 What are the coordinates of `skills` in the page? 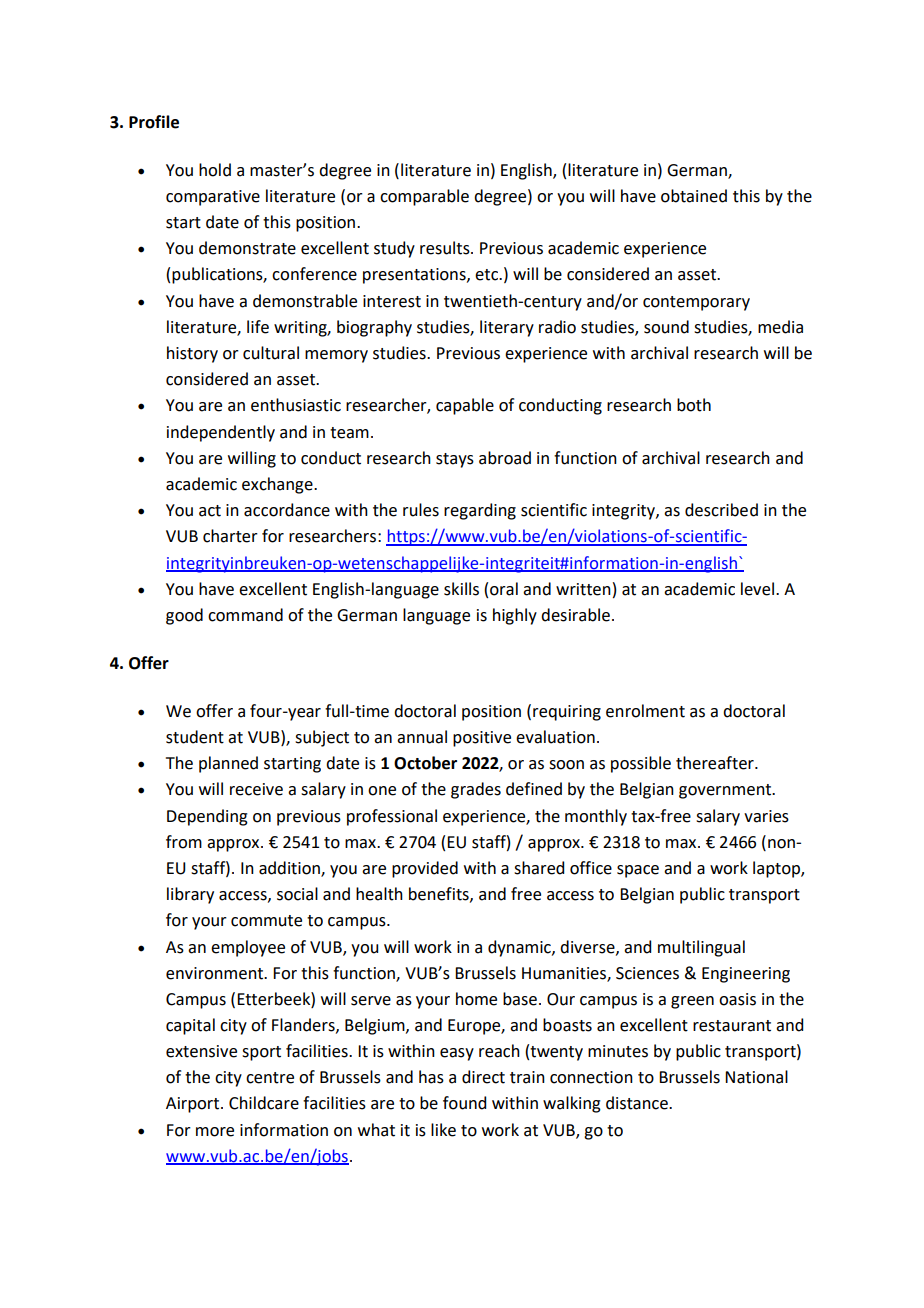 It's located at (461, 589).
